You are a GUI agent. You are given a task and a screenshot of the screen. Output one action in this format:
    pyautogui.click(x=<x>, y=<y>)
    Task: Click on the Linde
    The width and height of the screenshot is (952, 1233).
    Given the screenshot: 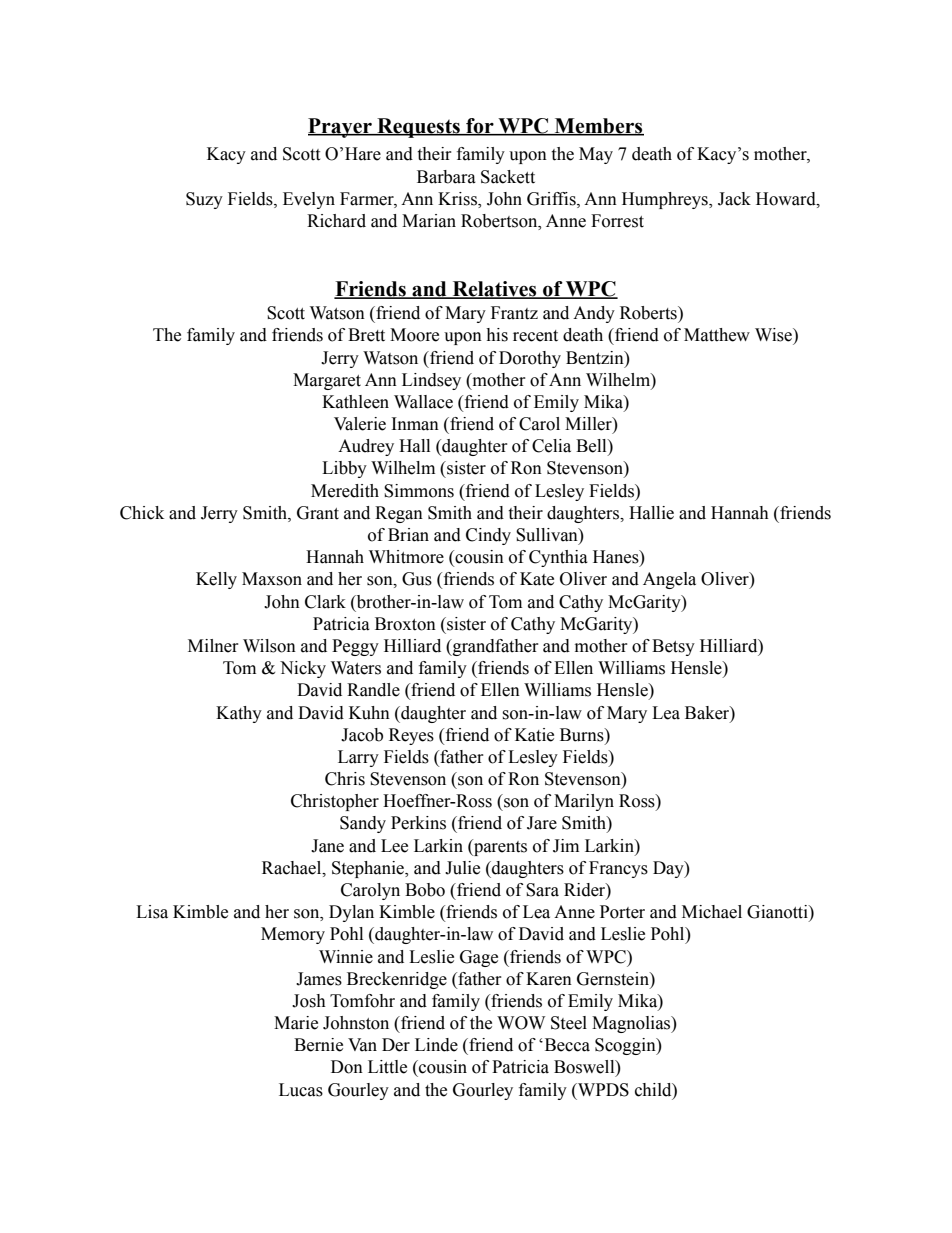 What is the action you would take?
    pyautogui.click(x=436, y=1045)
